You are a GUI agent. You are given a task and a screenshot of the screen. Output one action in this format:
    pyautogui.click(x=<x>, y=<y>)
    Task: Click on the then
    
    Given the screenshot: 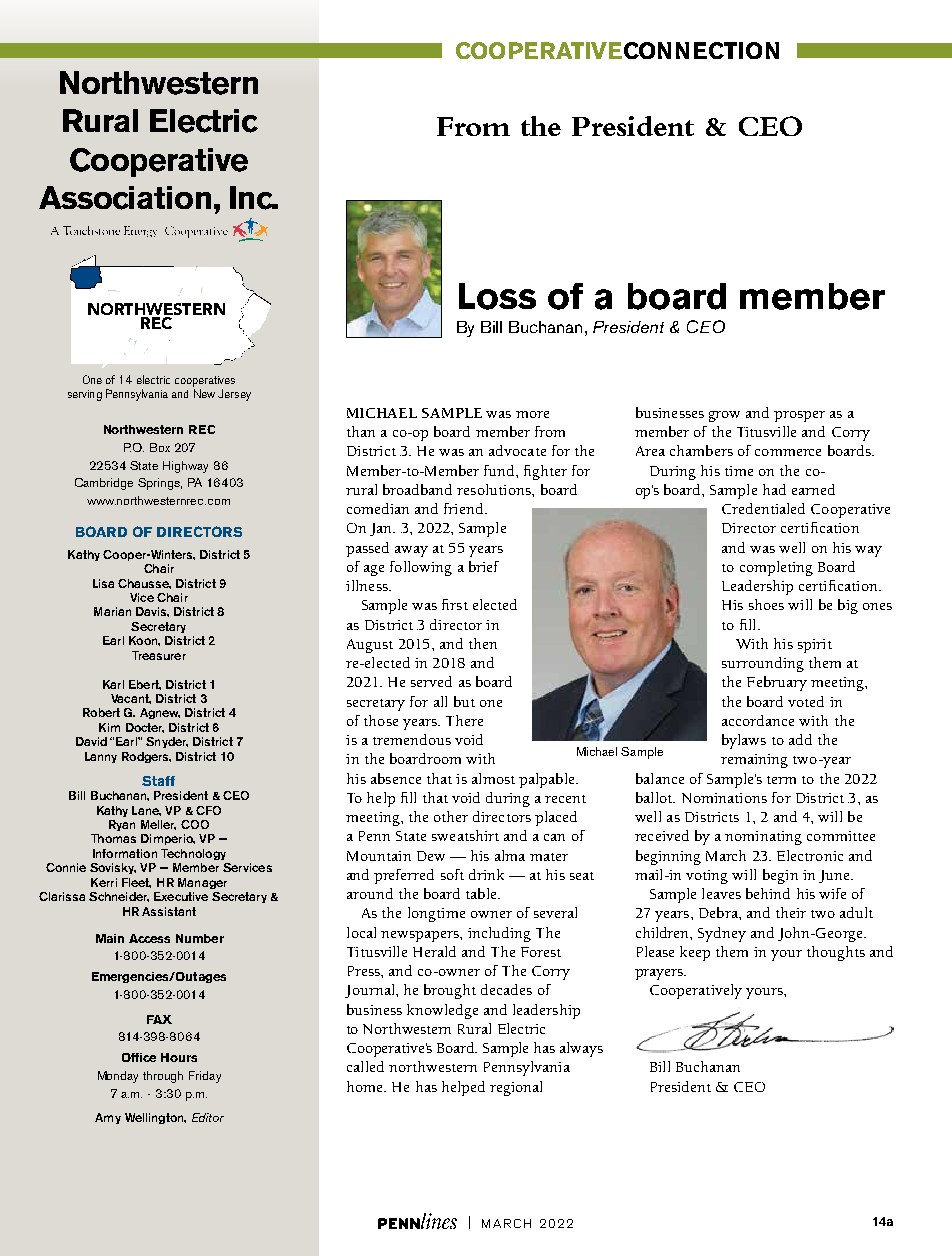 What is the action you would take?
    pyautogui.click(x=483, y=643)
